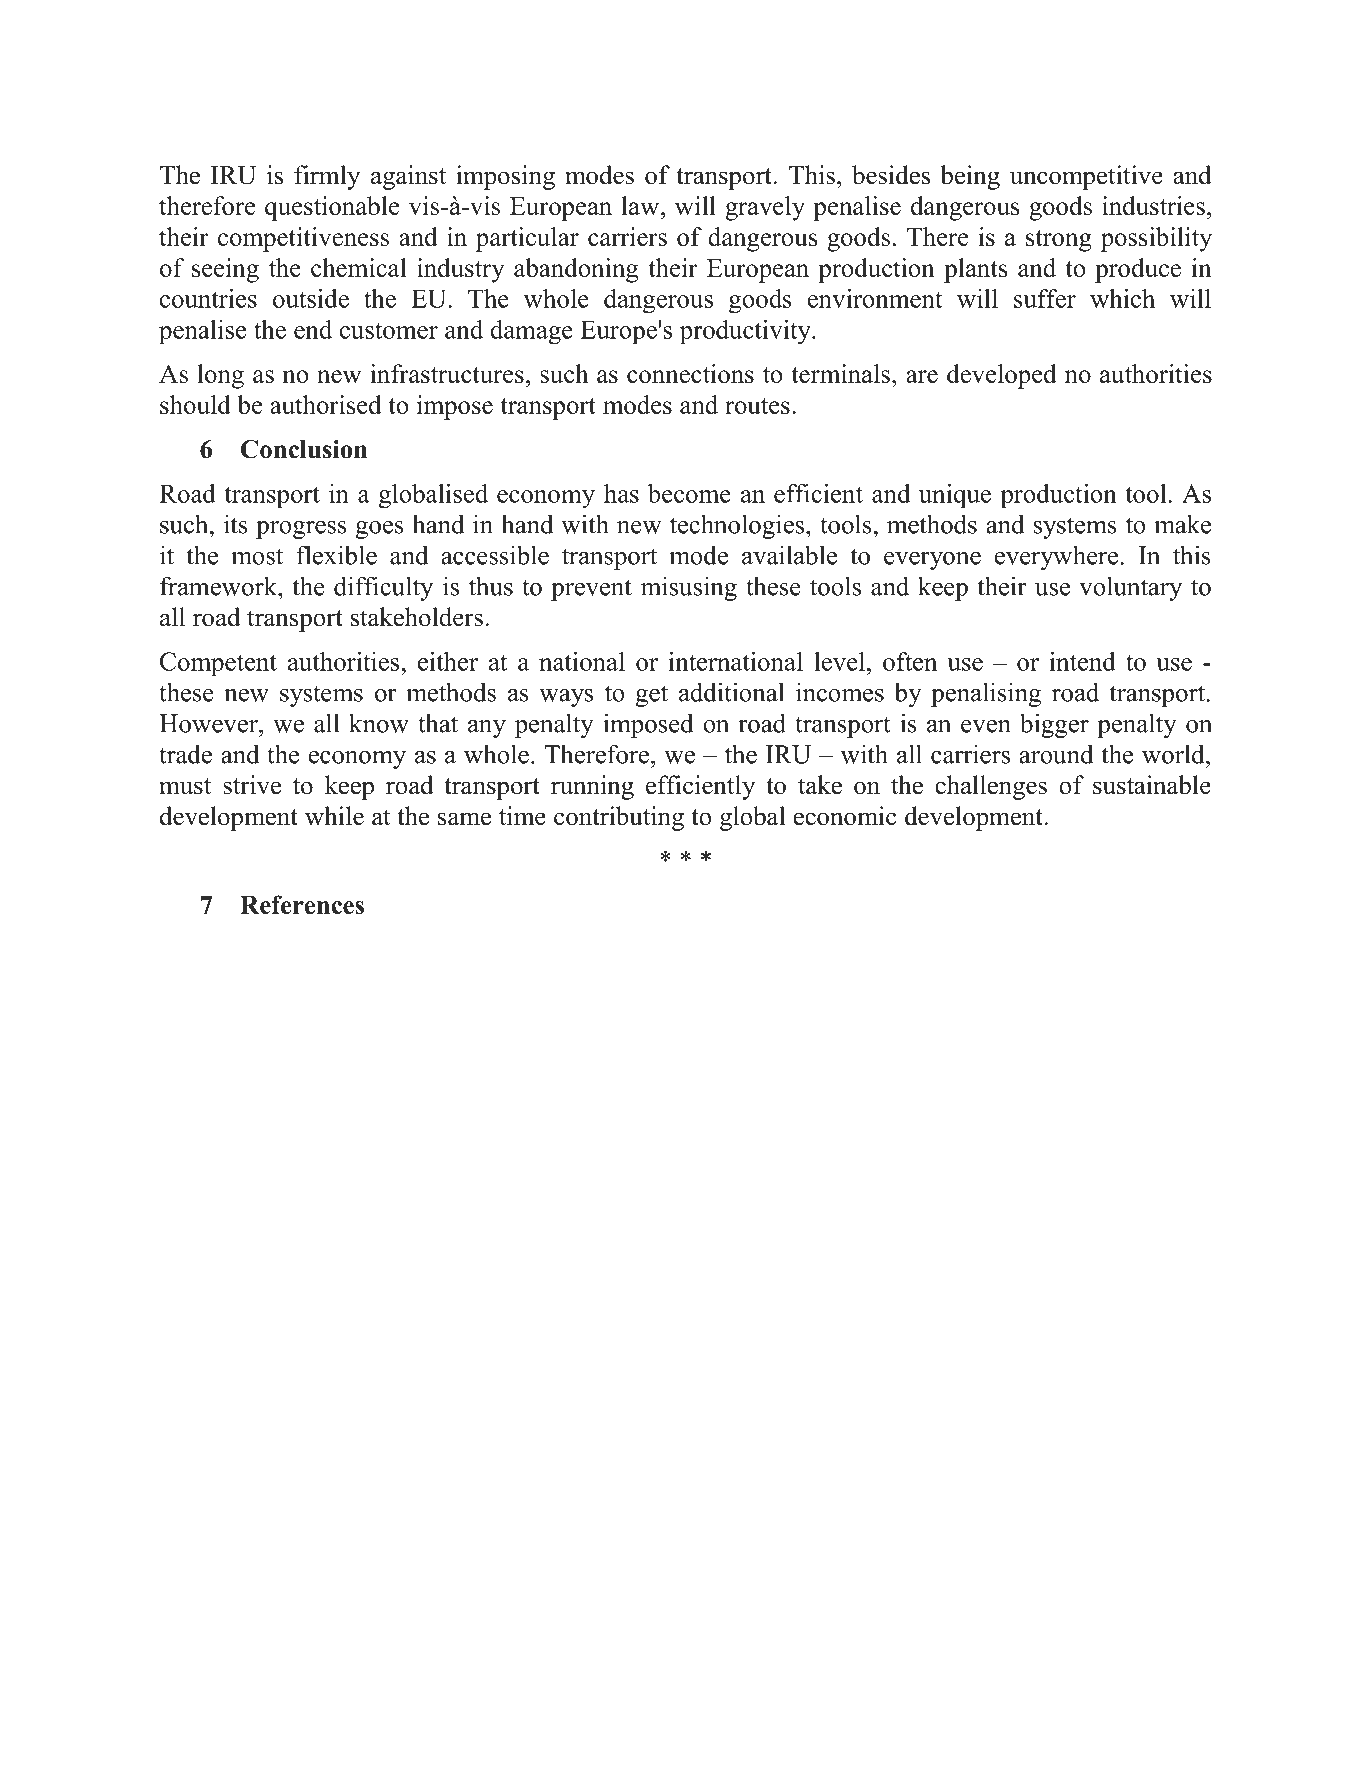 The height and width of the screenshot is (1774, 1371). What do you see at coordinates (302, 904) in the screenshot?
I see `References` at bounding box center [302, 904].
